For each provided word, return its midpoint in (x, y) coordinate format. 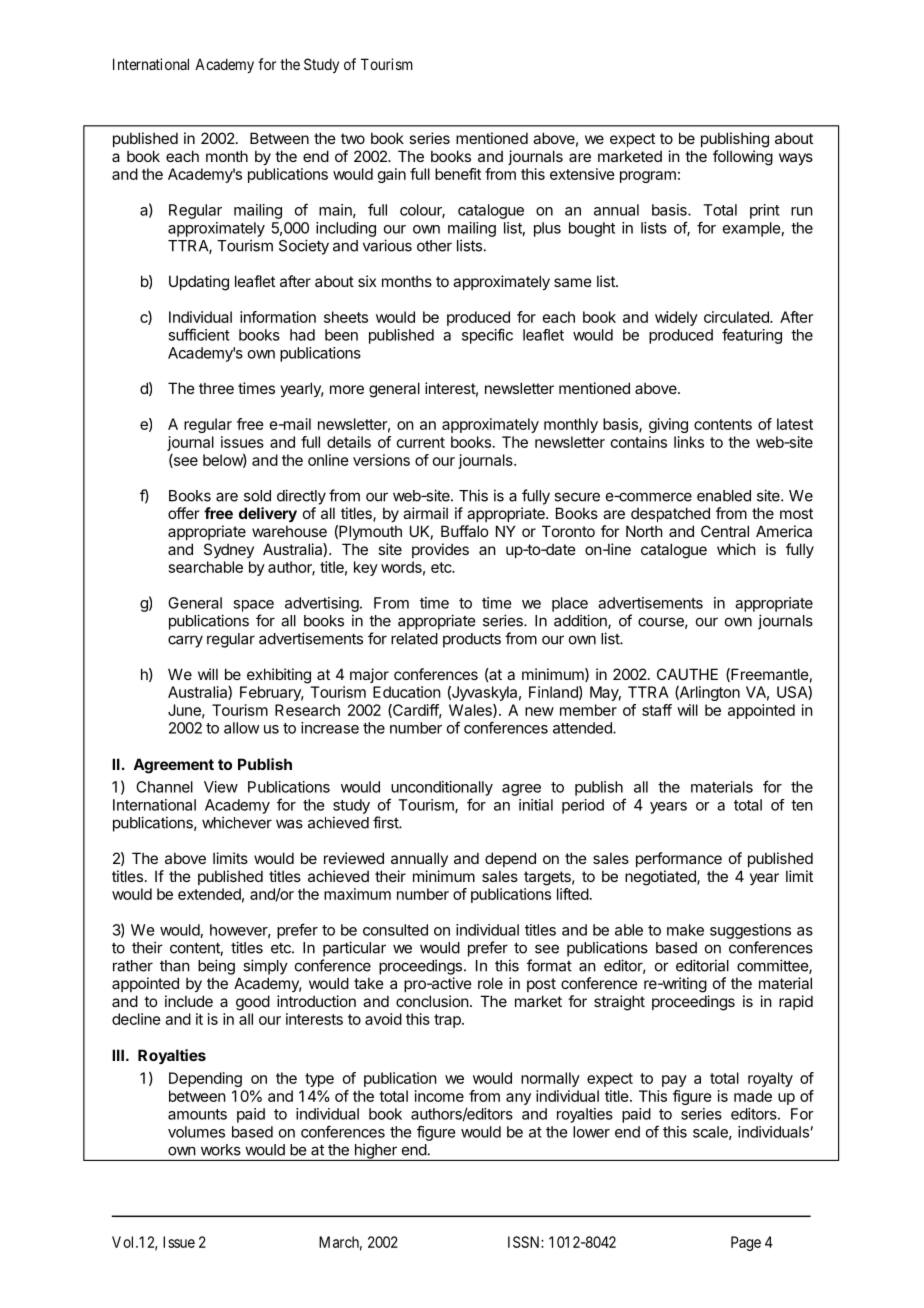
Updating (199, 283)
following (743, 158)
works (221, 1150)
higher (375, 1152)
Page (746, 1243)
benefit (458, 174)
